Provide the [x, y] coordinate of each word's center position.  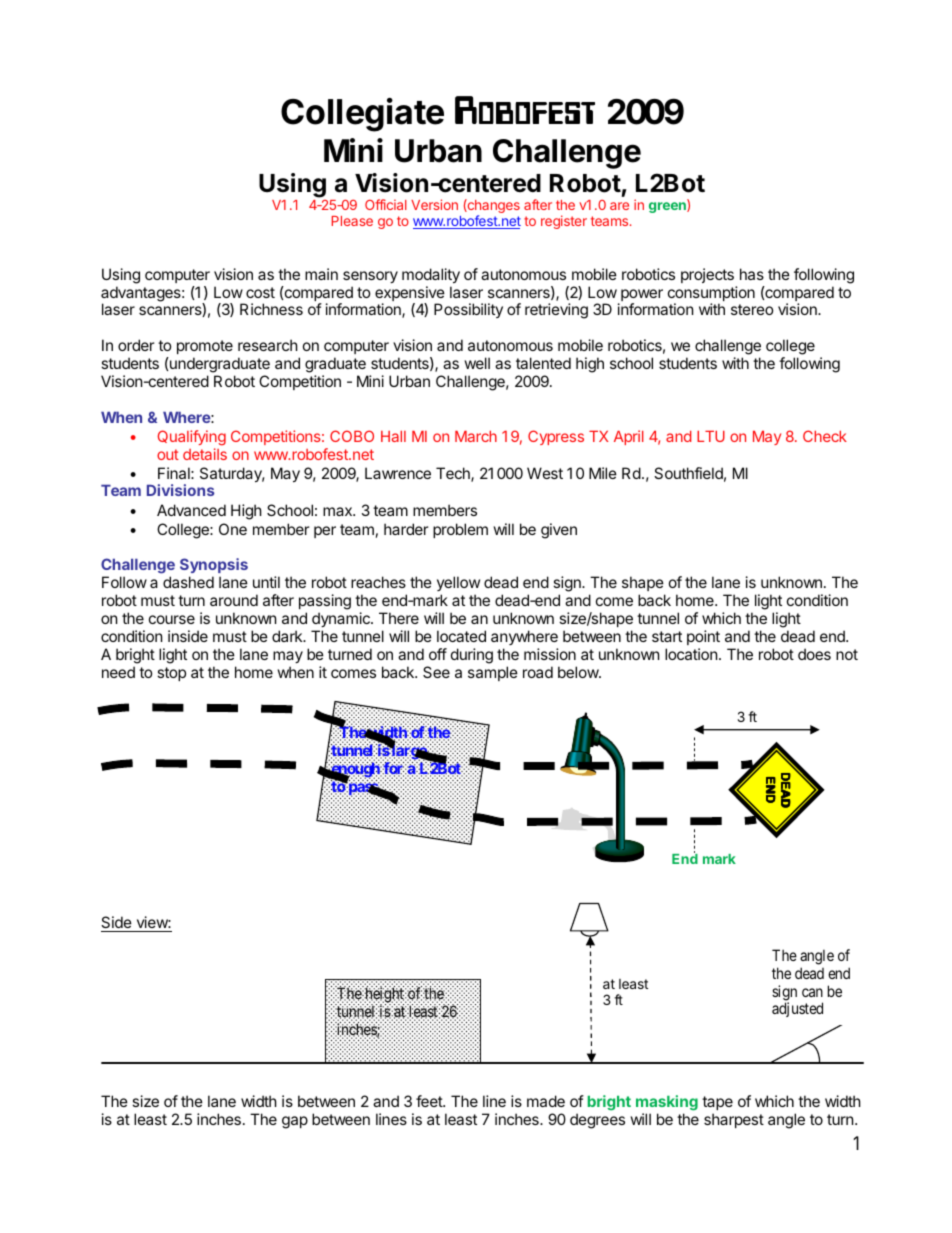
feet [430, 1101]
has [752, 274]
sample [493, 673]
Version [434, 204]
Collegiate [362, 115]
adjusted [797, 1009]
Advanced [191, 510]
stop [171, 674]
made [546, 1101]
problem [460, 530]
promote [205, 347]
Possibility [468, 310]
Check [825, 436]
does [814, 654]
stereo [752, 309]
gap [295, 1122]
